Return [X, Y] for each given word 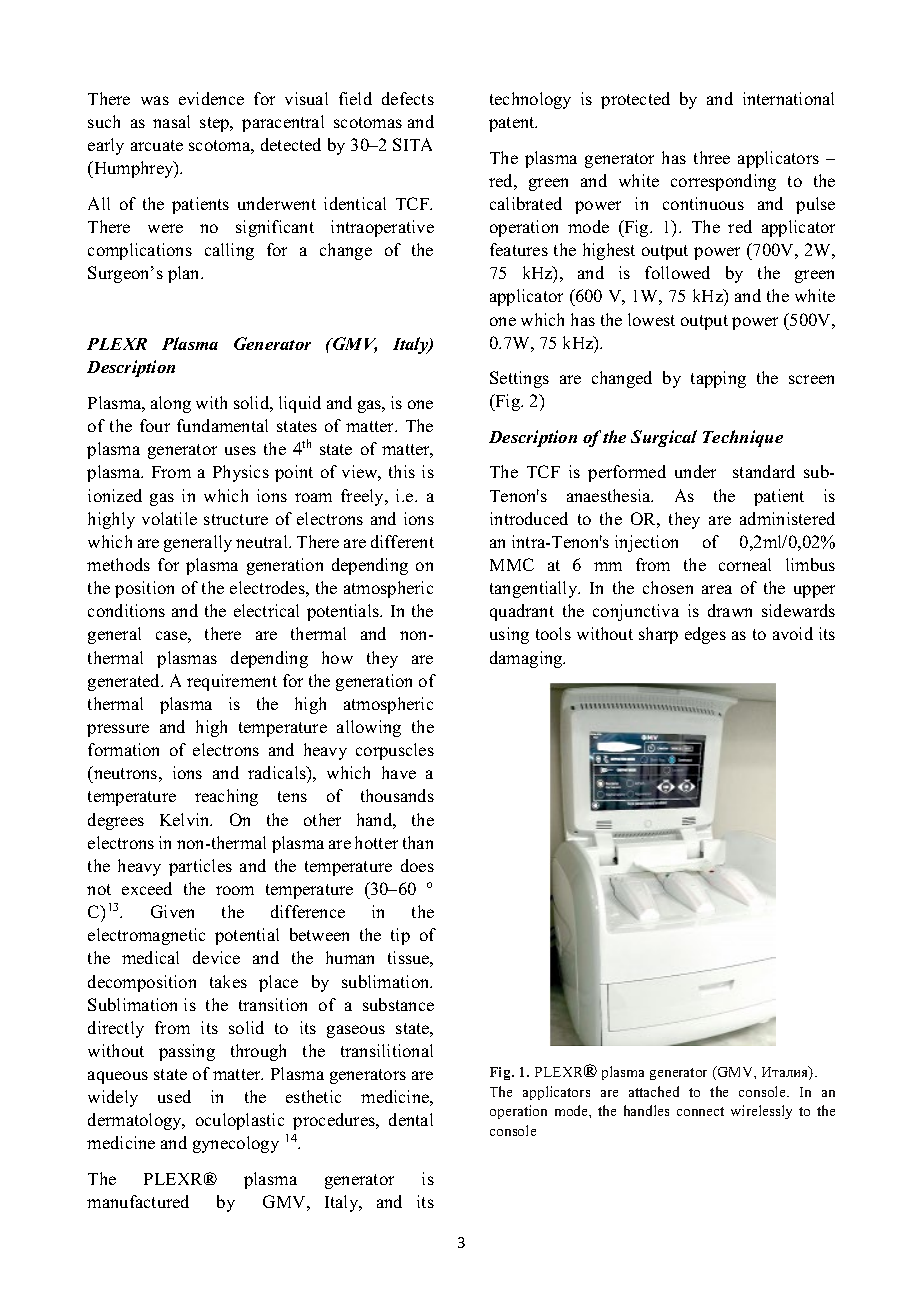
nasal [171, 121]
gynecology [236, 1144]
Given [172, 911]
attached [654, 1091]
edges [705, 635]
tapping [718, 379]
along [171, 404]
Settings [519, 379]
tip [400, 936]
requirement [232, 682]
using [509, 635]
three [712, 157]
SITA [412, 144]
